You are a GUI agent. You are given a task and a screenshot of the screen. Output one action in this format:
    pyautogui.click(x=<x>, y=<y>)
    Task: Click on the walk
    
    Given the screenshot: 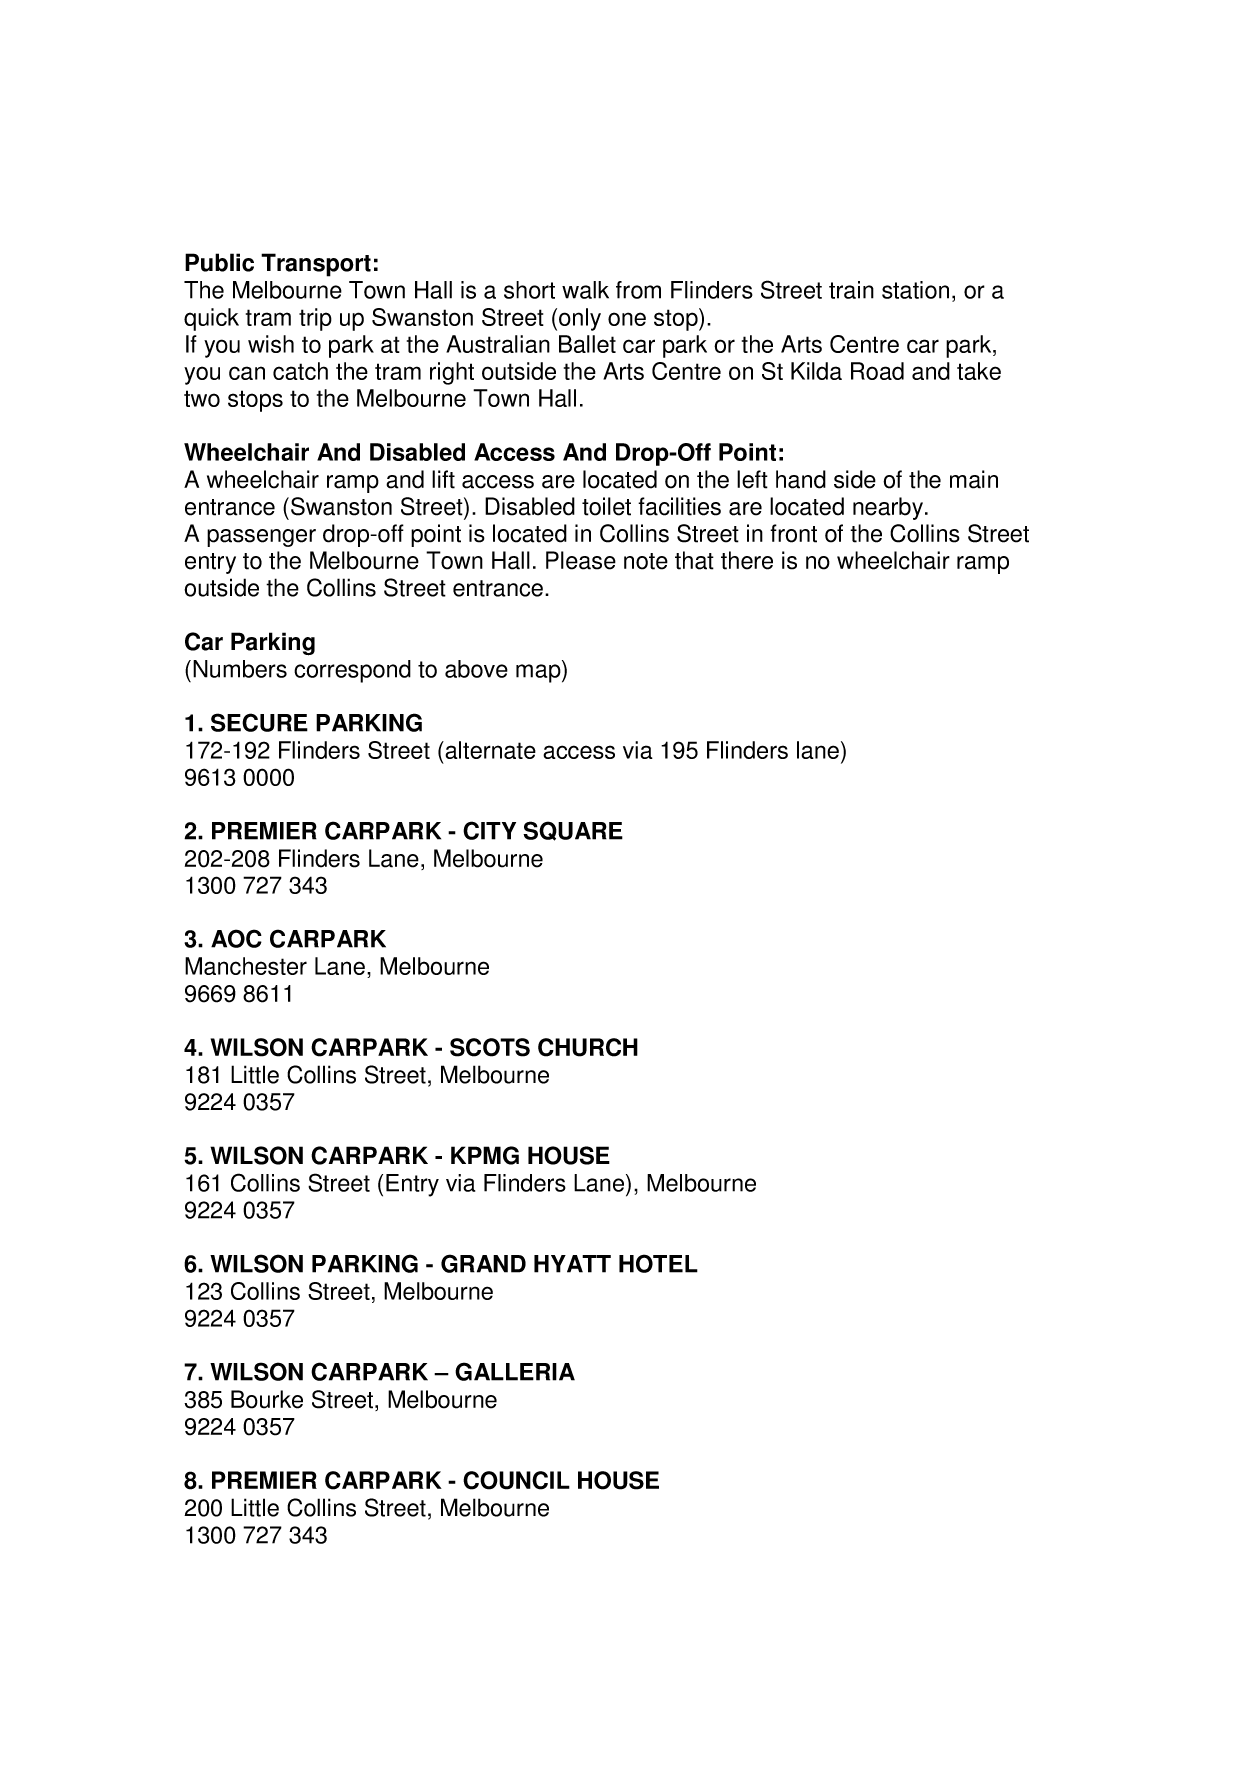 What is the action you would take?
    pyautogui.click(x=585, y=290)
